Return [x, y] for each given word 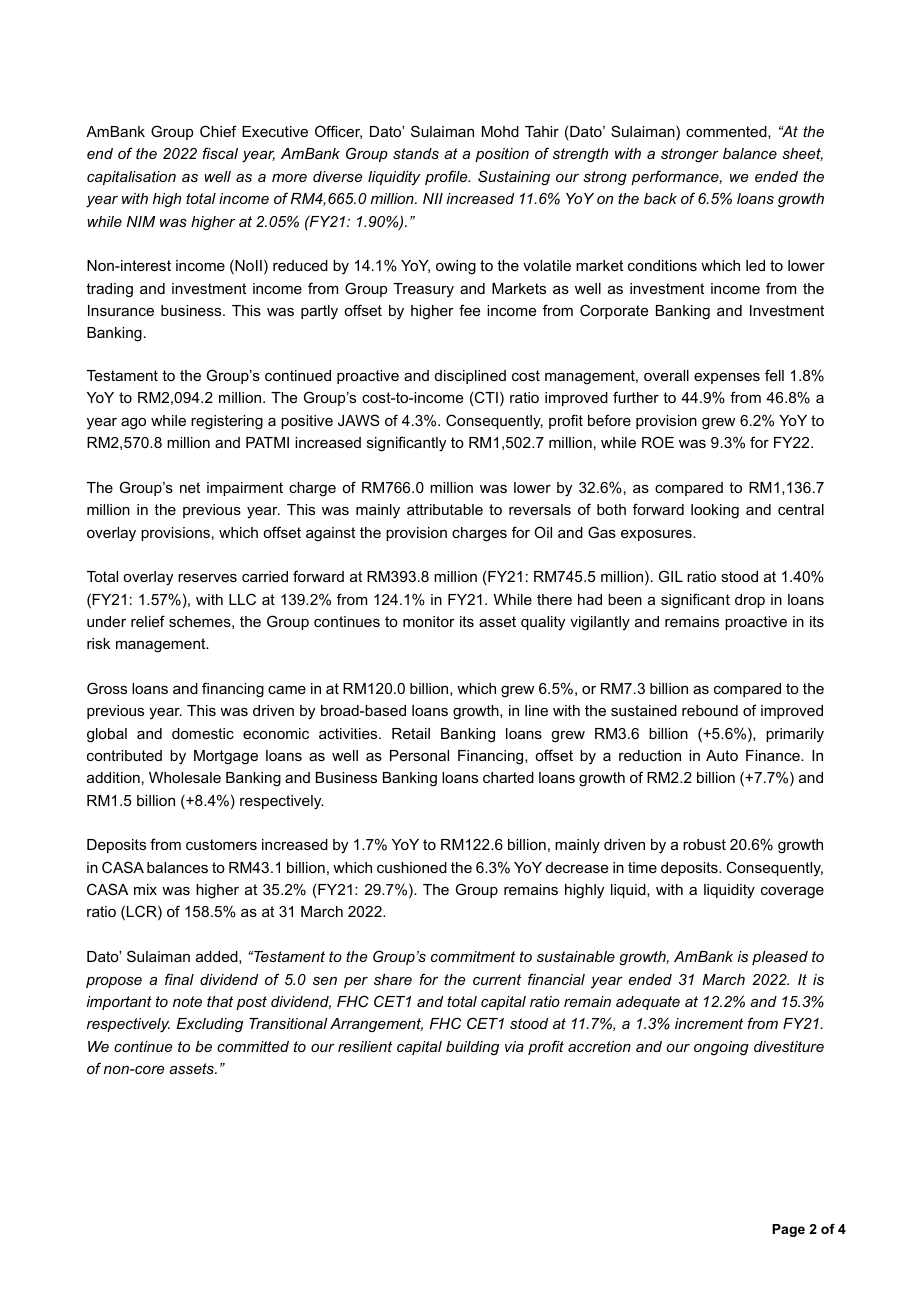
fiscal [220, 153]
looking [715, 511]
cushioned [412, 867]
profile [447, 177]
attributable [445, 509]
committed [253, 1046]
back [660, 198]
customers [221, 844]
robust [704, 844]
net [190, 487]
